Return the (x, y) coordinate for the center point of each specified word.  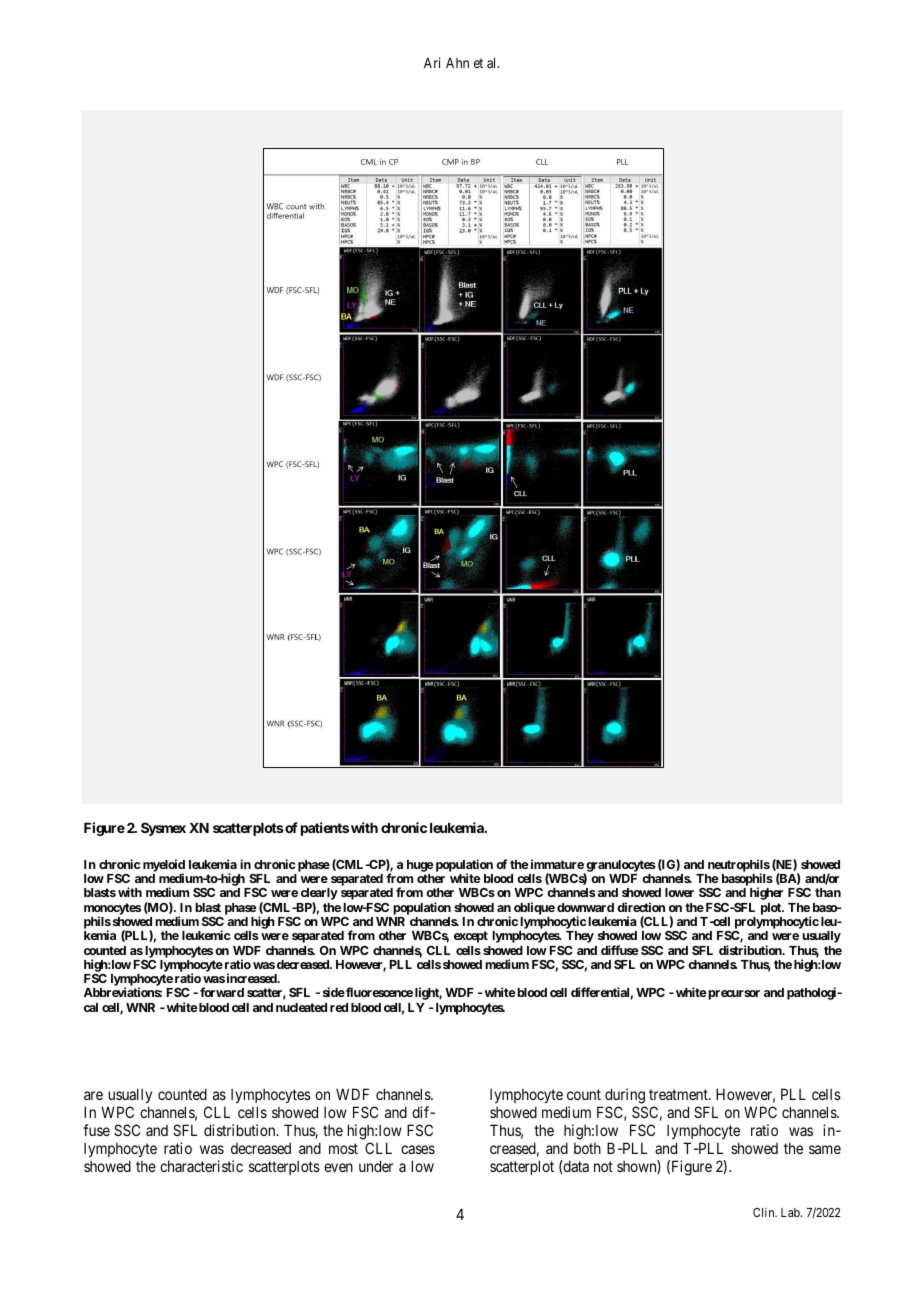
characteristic (201, 1166)
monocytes (112, 910)
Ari (432, 62)
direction (641, 907)
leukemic (206, 935)
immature (556, 864)
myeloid (164, 866)
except (471, 937)
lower (679, 892)
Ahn (457, 63)
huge (420, 866)
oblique (534, 908)
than (828, 892)
